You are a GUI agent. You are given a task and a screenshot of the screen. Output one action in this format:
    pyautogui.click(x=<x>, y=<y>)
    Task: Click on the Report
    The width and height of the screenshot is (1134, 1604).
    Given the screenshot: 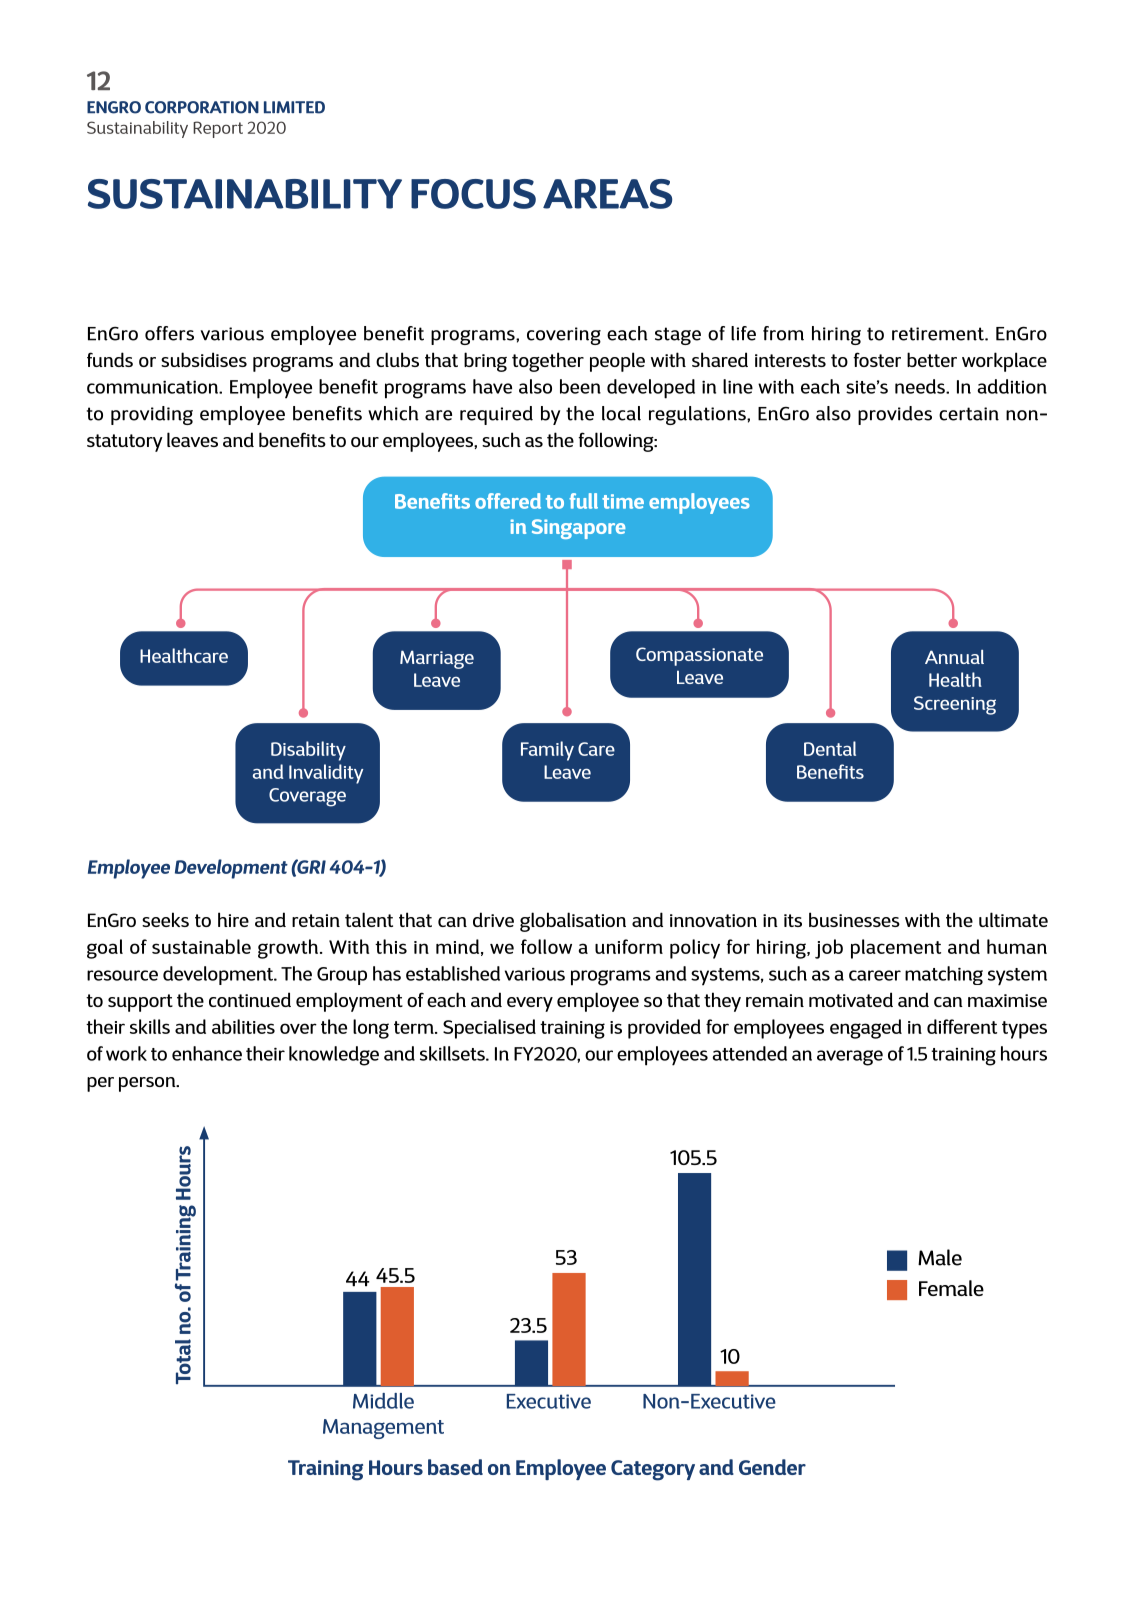 What is the action you would take?
    pyautogui.click(x=218, y=129)
